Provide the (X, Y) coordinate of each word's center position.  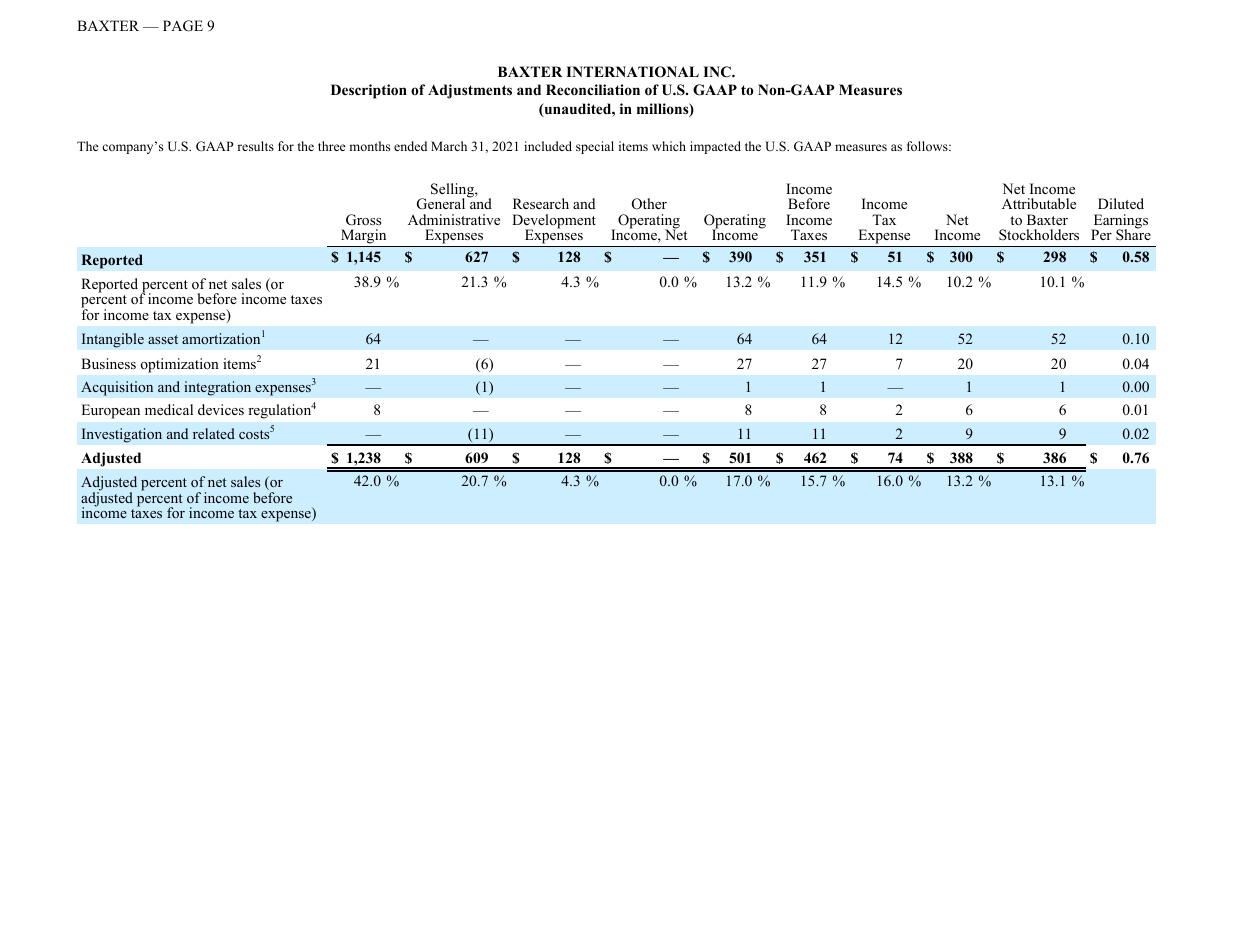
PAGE (183, 26)
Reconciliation (593, 90)
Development (554, 222)
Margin (364, 238)
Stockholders (1039, 235)
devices (221, 409)
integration (217, 388)
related (214, 433)
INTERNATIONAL (632, 72)
